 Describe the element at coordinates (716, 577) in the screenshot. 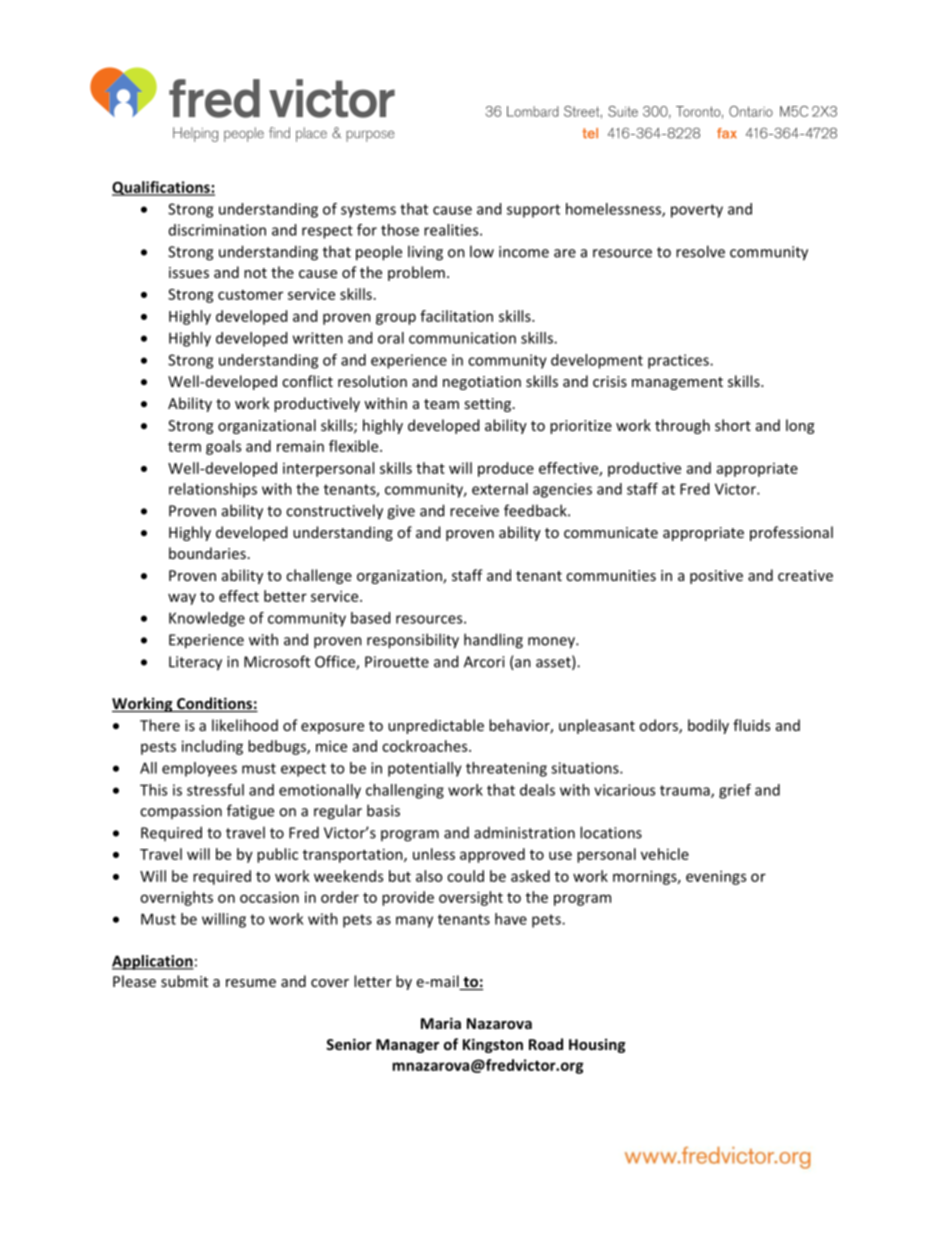

I see `positive` at that location.
